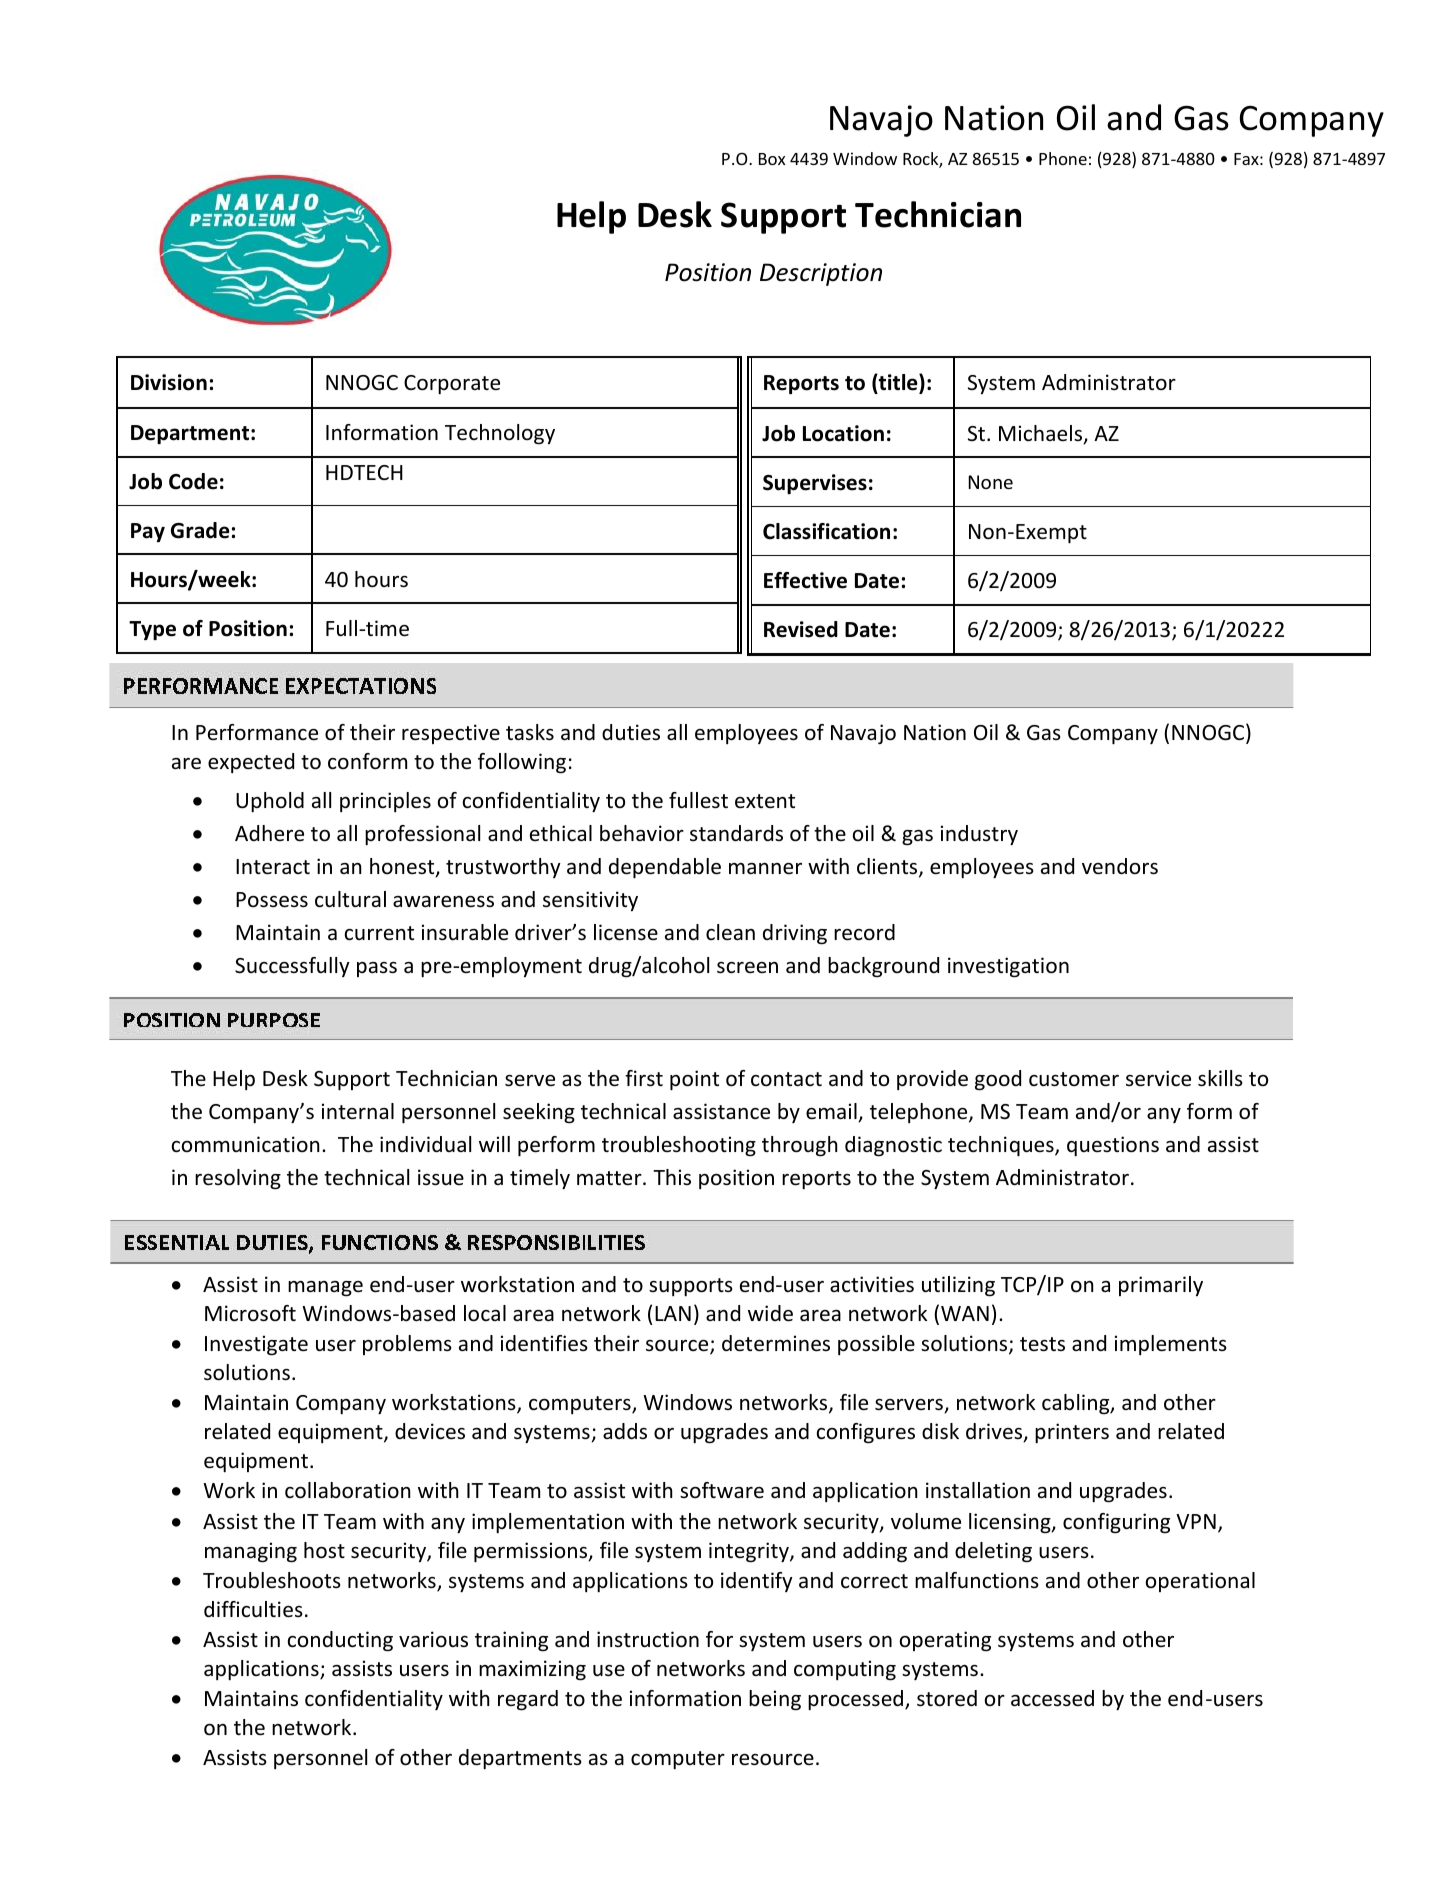 The image size is (1452, 1879). I want to click on Division, so click(169, 382).
